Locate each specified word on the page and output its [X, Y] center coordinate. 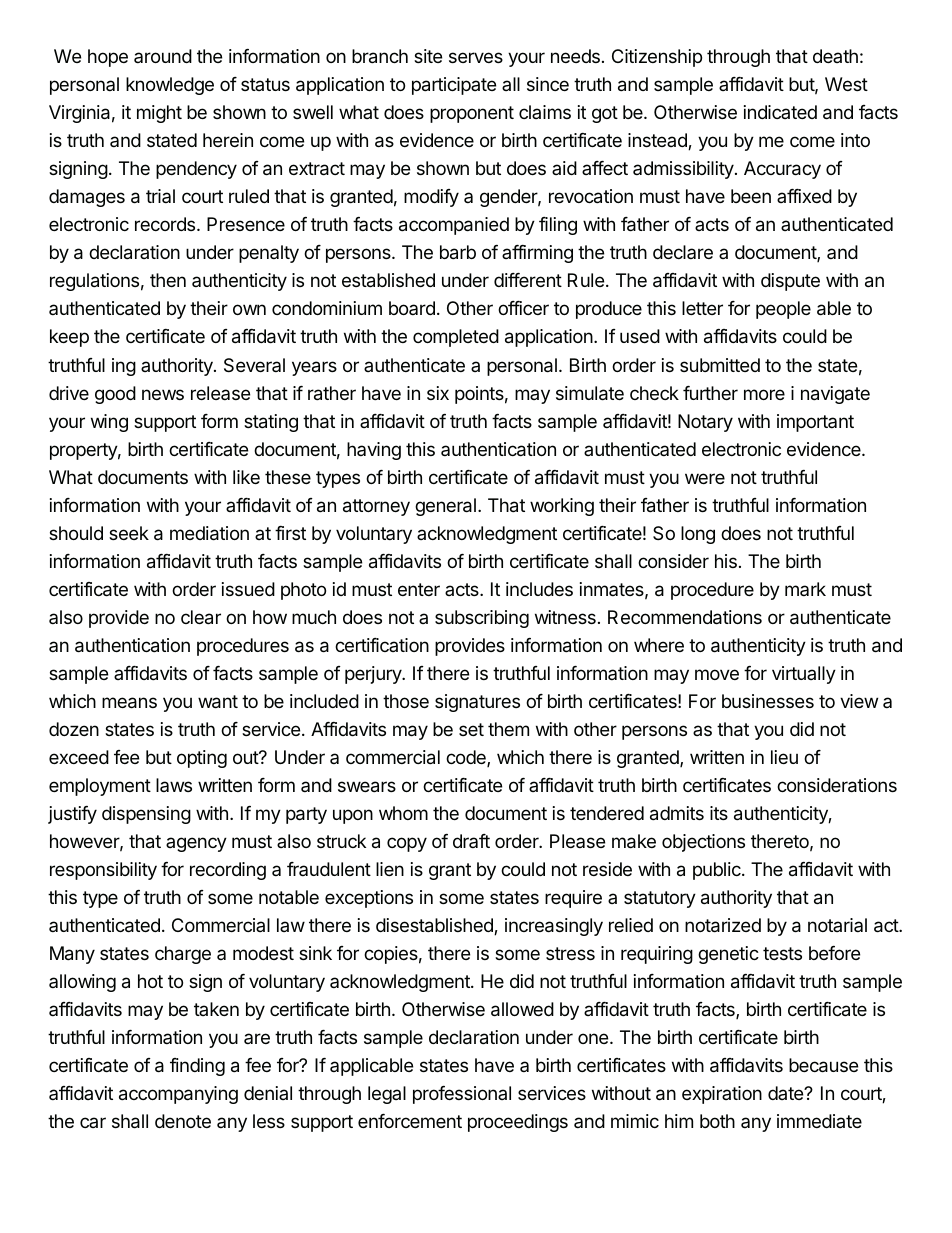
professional [462, 1095]
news [163, 394]
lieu [784, 757]
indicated [780, 112]
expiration [722, 1095]
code [467, 758]
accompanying [178, 1095]
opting [202, 759]
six [438, 393]
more [764, 394]
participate [454, 86]
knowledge [170, 86]
